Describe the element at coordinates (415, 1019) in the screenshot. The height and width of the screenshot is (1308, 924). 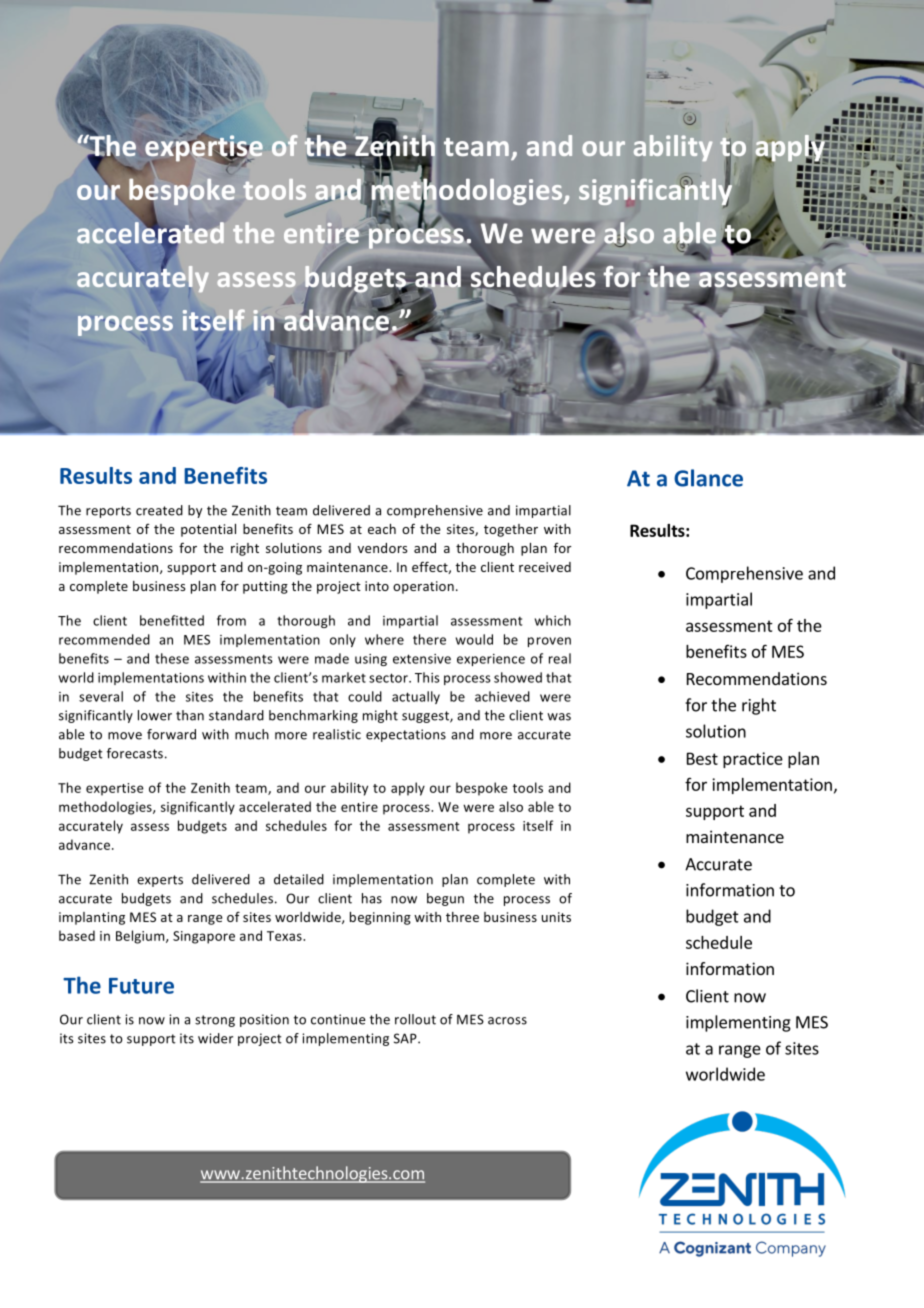
I see `rollout` at that location.
